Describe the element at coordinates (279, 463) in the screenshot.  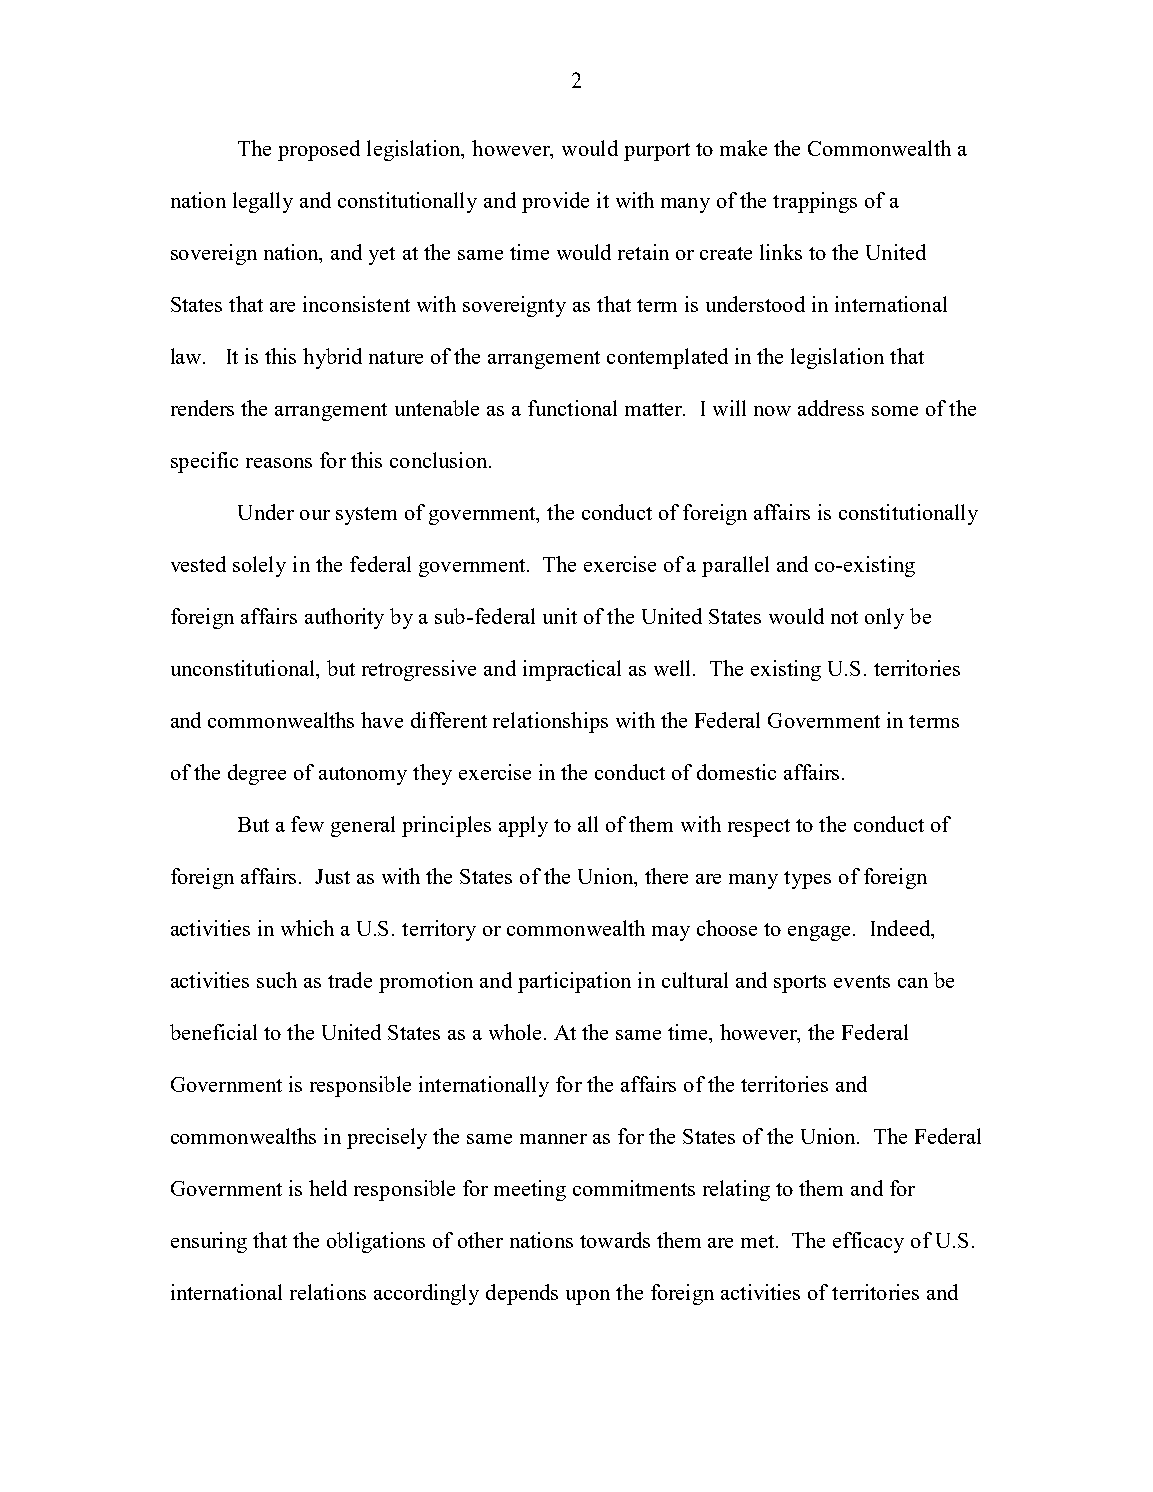
I see `reasons` at that location.
